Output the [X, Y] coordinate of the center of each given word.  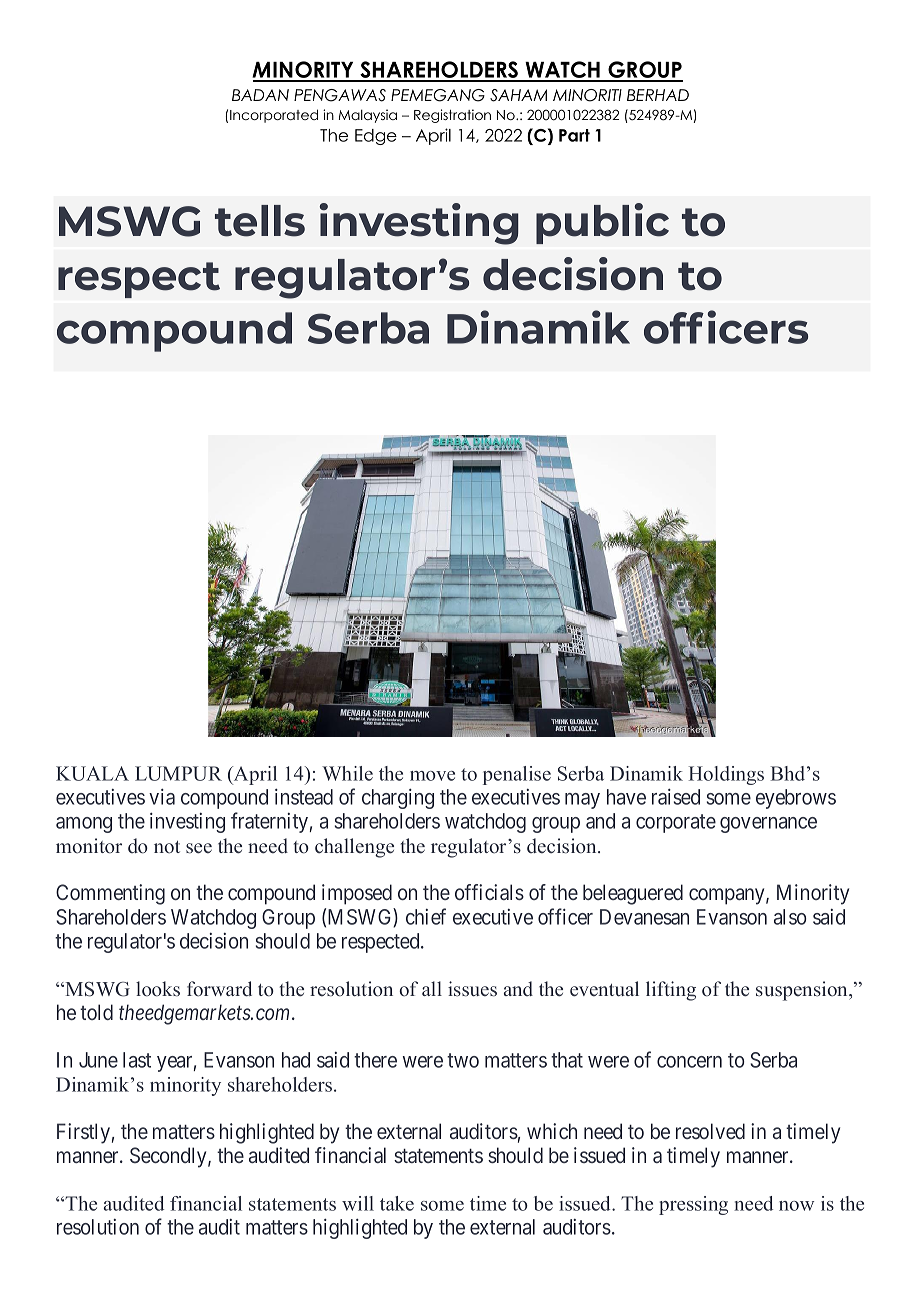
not [167, 847]
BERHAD [658, 95]
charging [398, 799]
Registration [452, 116]
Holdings [726, 775]
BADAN [260, 95]
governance [768, 825]
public [602, 223]
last [137, 1060]
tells [260, 221]
